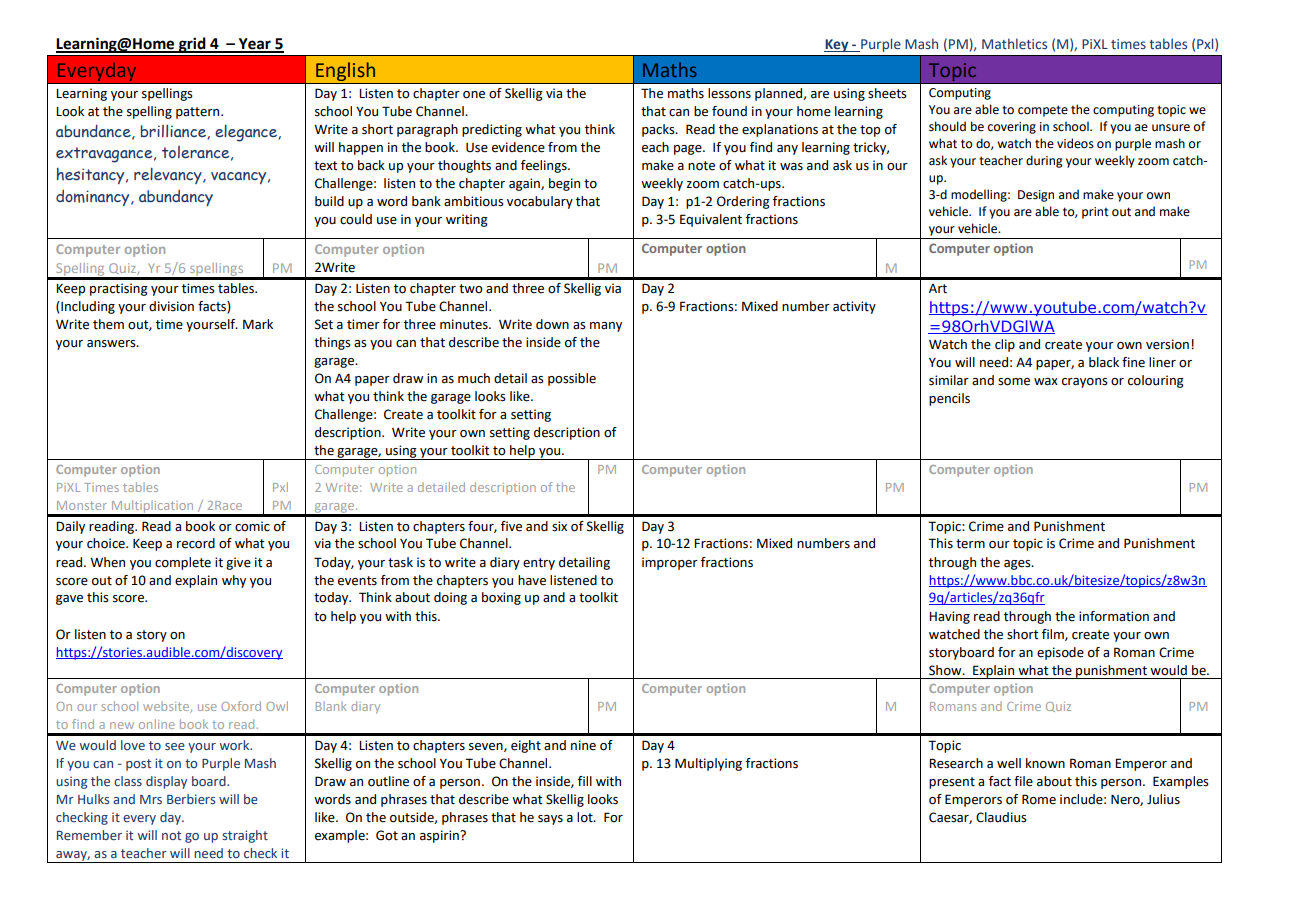 The width and height of the screenshot is (1308, 924). I want to click on Mrs, so click(151, 799).
